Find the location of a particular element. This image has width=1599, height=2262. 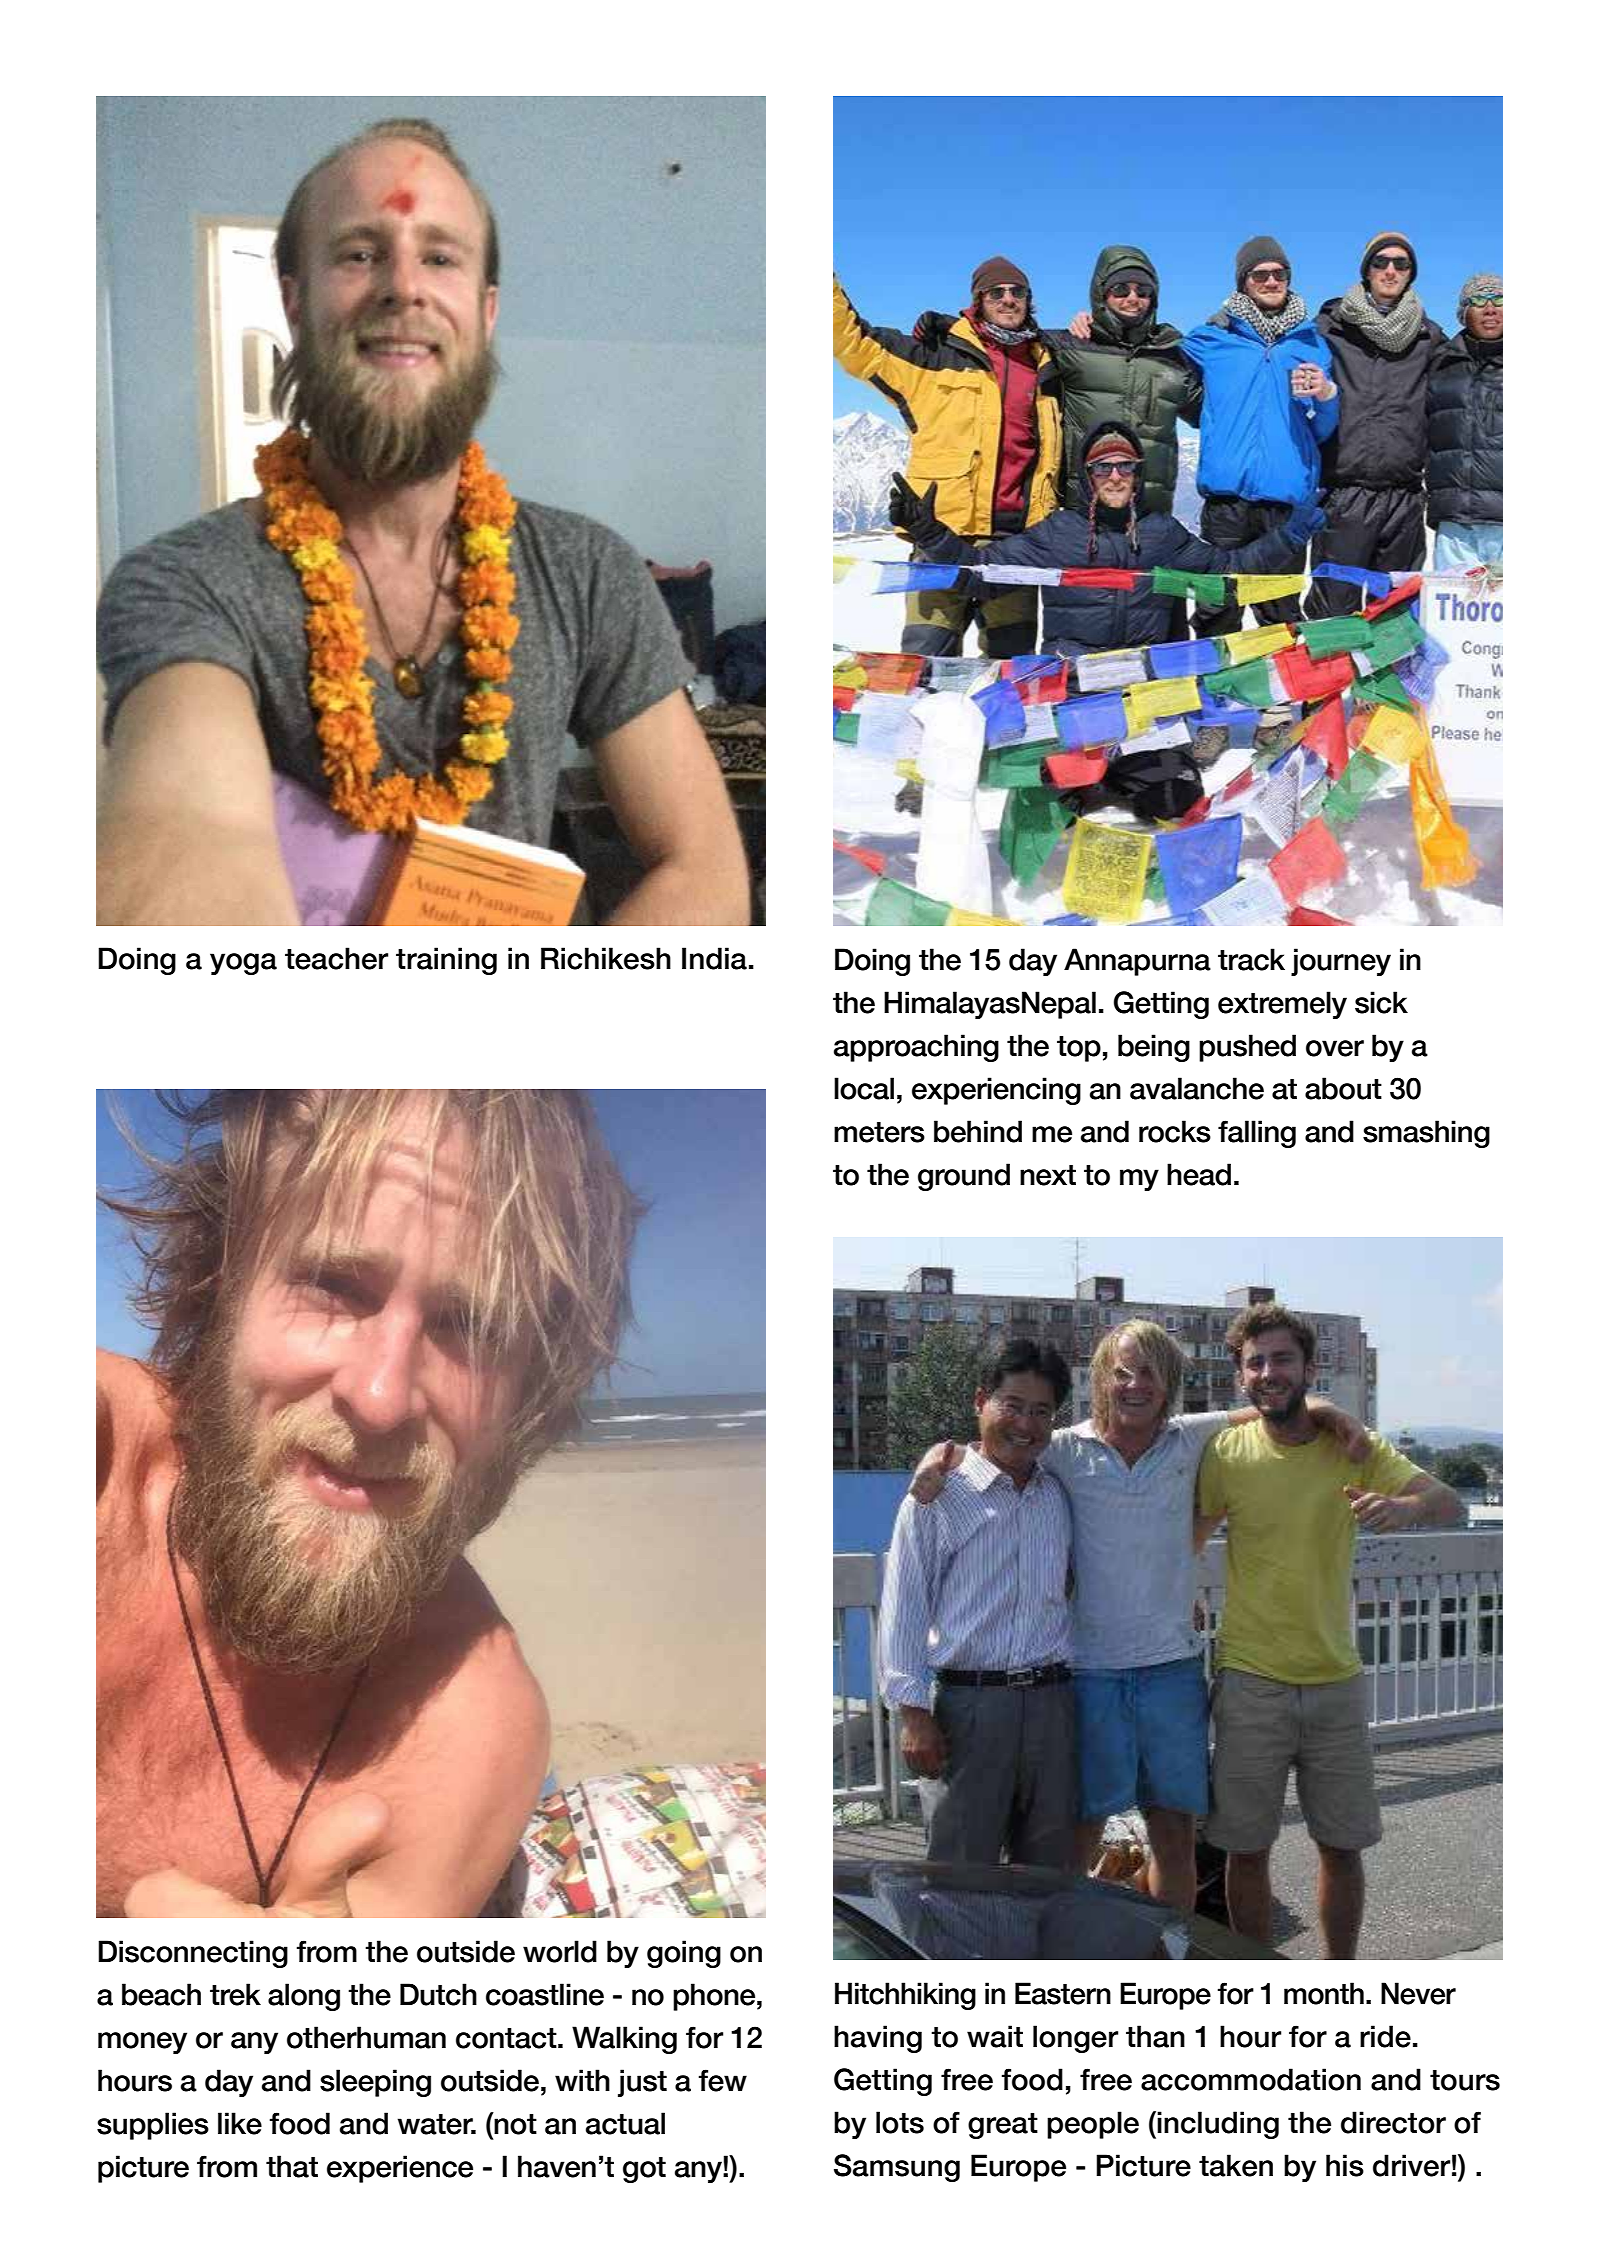

world is located at coordinates (560, 1951).
